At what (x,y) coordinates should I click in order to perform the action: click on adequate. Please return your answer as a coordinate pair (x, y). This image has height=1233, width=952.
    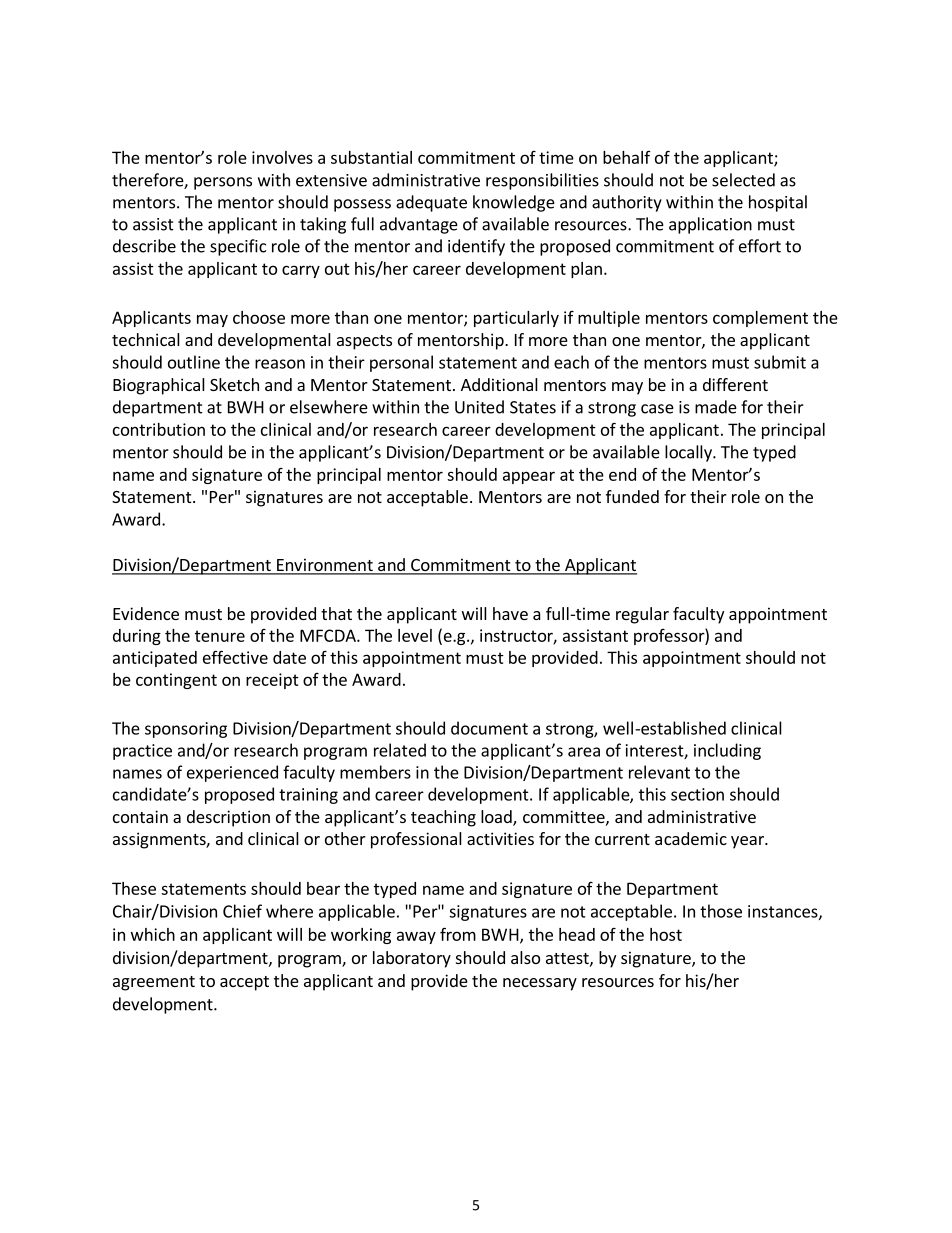
    Looking at the image, I should click on (431, 203).
